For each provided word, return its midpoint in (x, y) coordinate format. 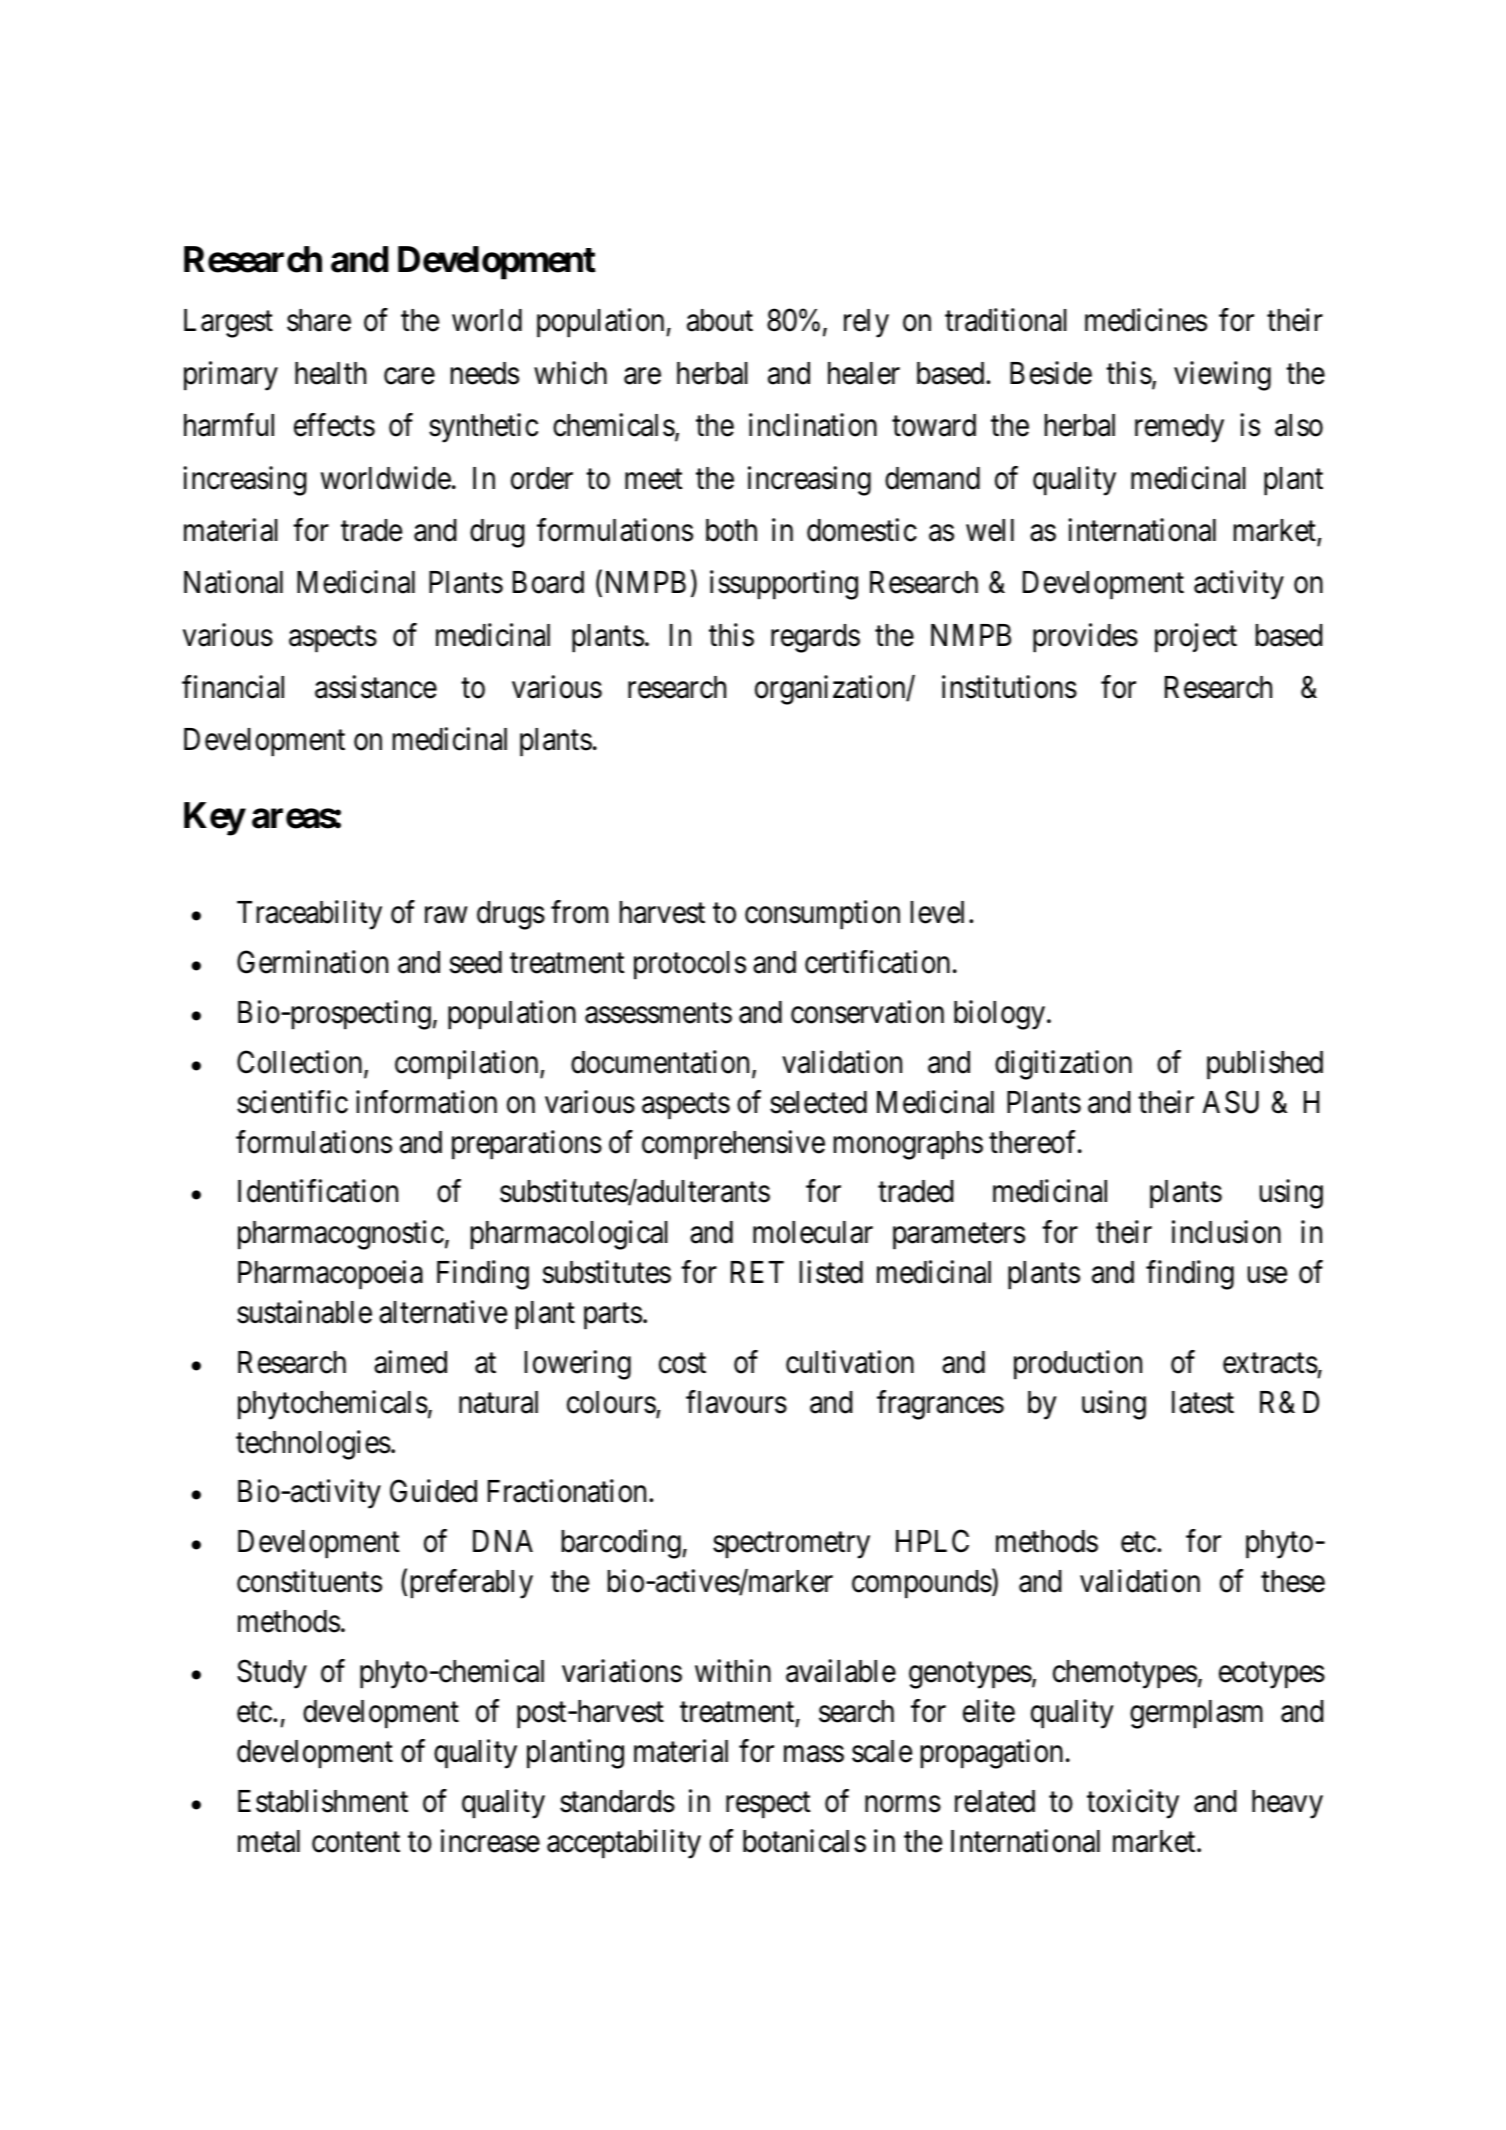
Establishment (323, 1801)
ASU (1231, 1102)
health (330, 373)
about (720, 320)
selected (818, 1102)
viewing (1222, 376)
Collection (301, 1063)
